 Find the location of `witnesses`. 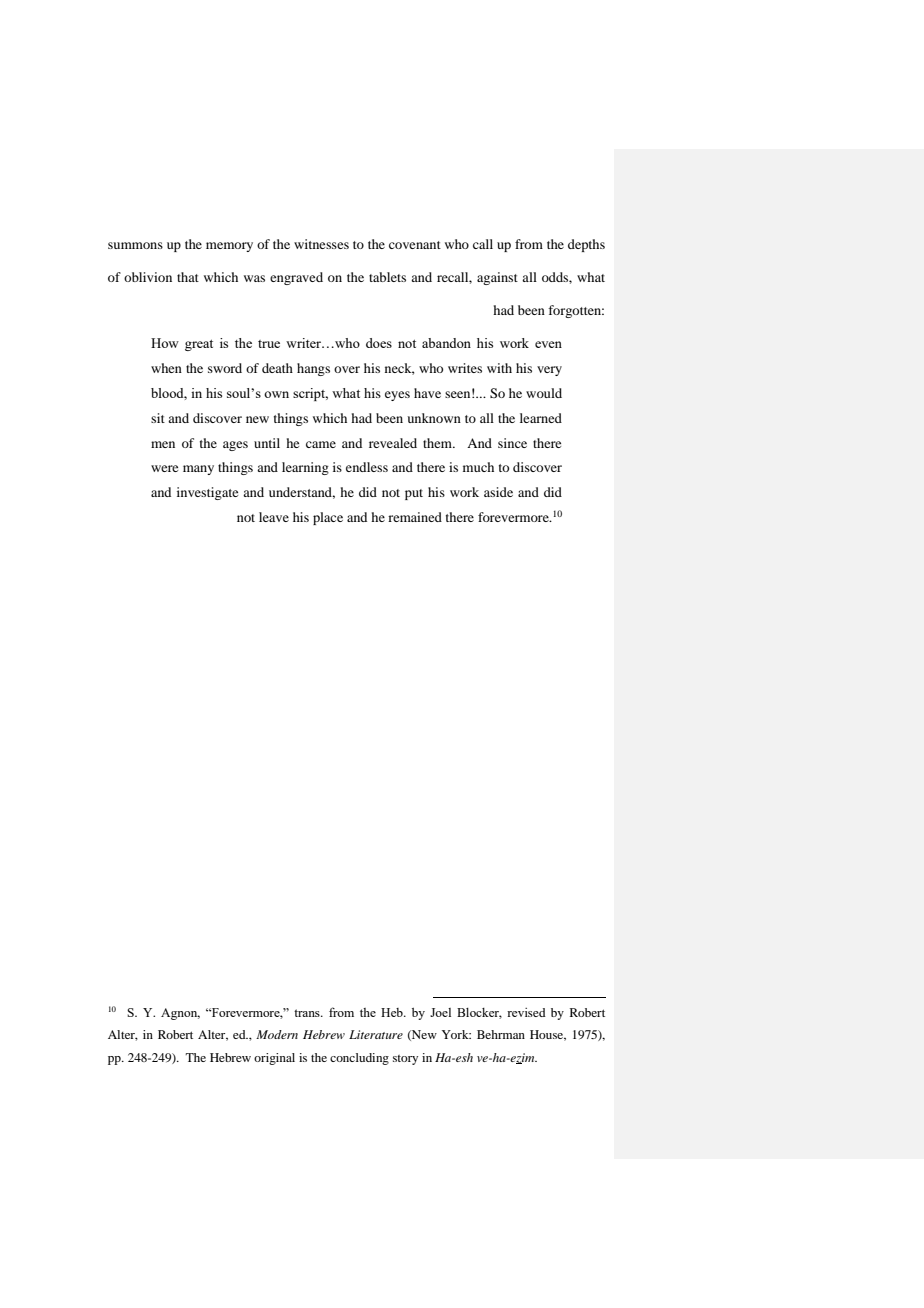

witnesses is located at coordinates (321, 244).
